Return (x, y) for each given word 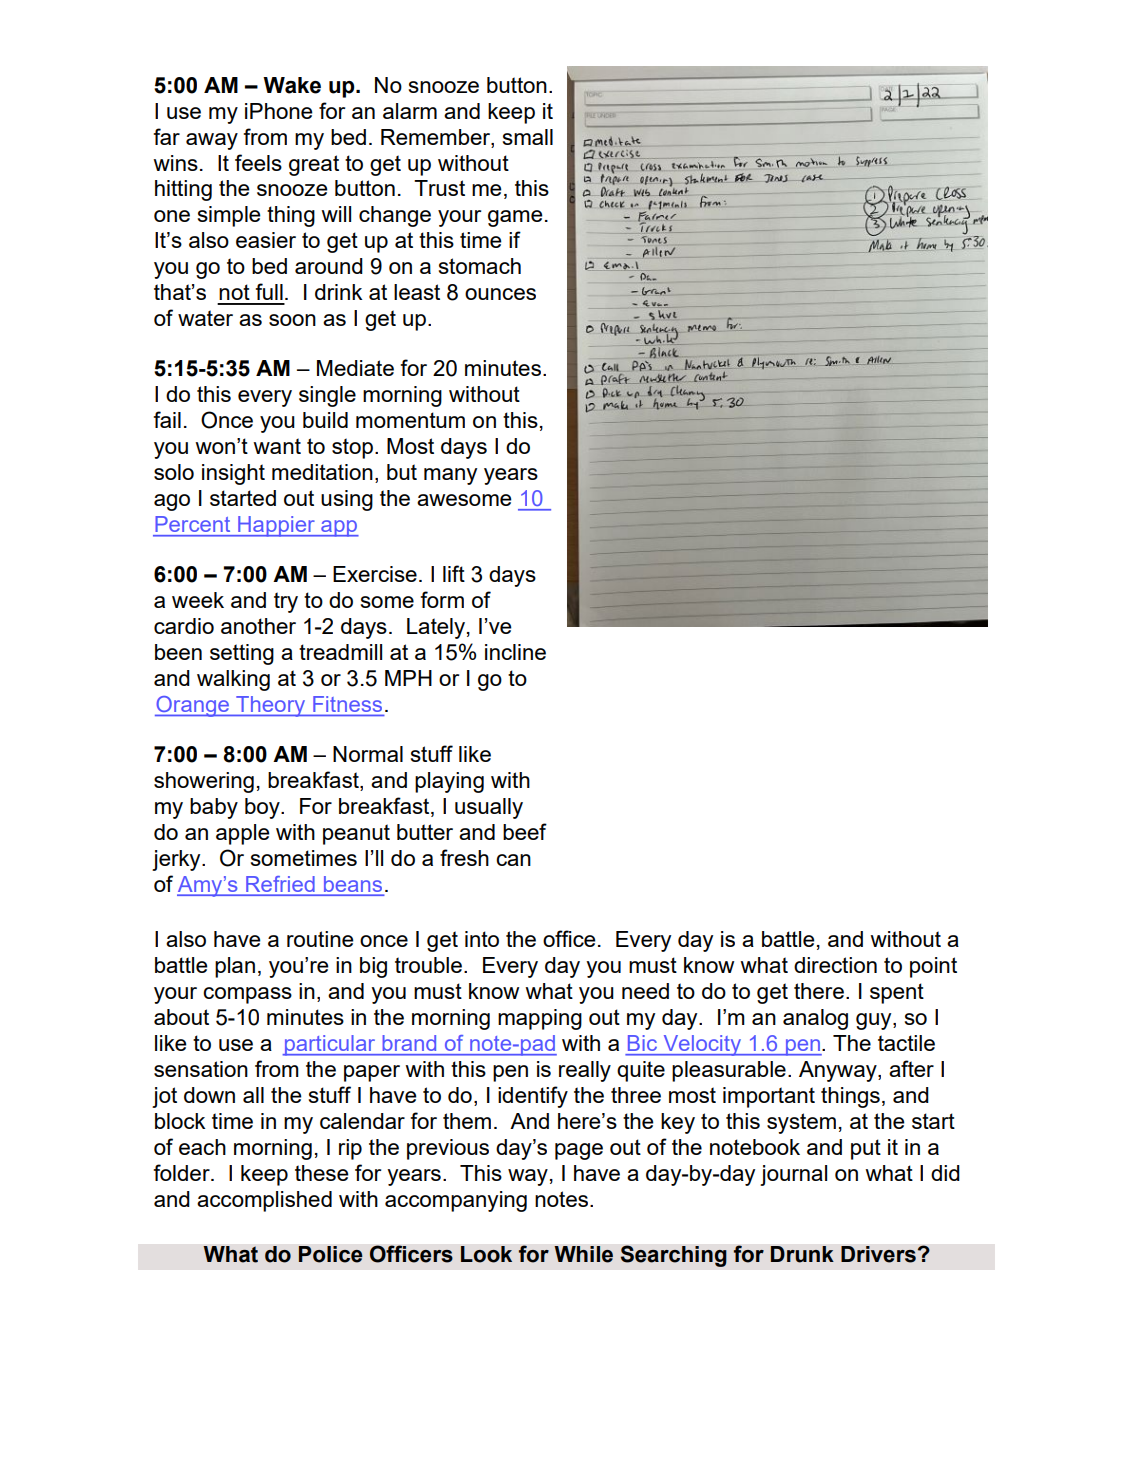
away (212, 141)
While (583, 1254)
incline (515, 652)
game (515, 218)
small (528, 137)
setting (242, 654)
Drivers (879, 1254)
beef (525, 831)
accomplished (264, 1201)
